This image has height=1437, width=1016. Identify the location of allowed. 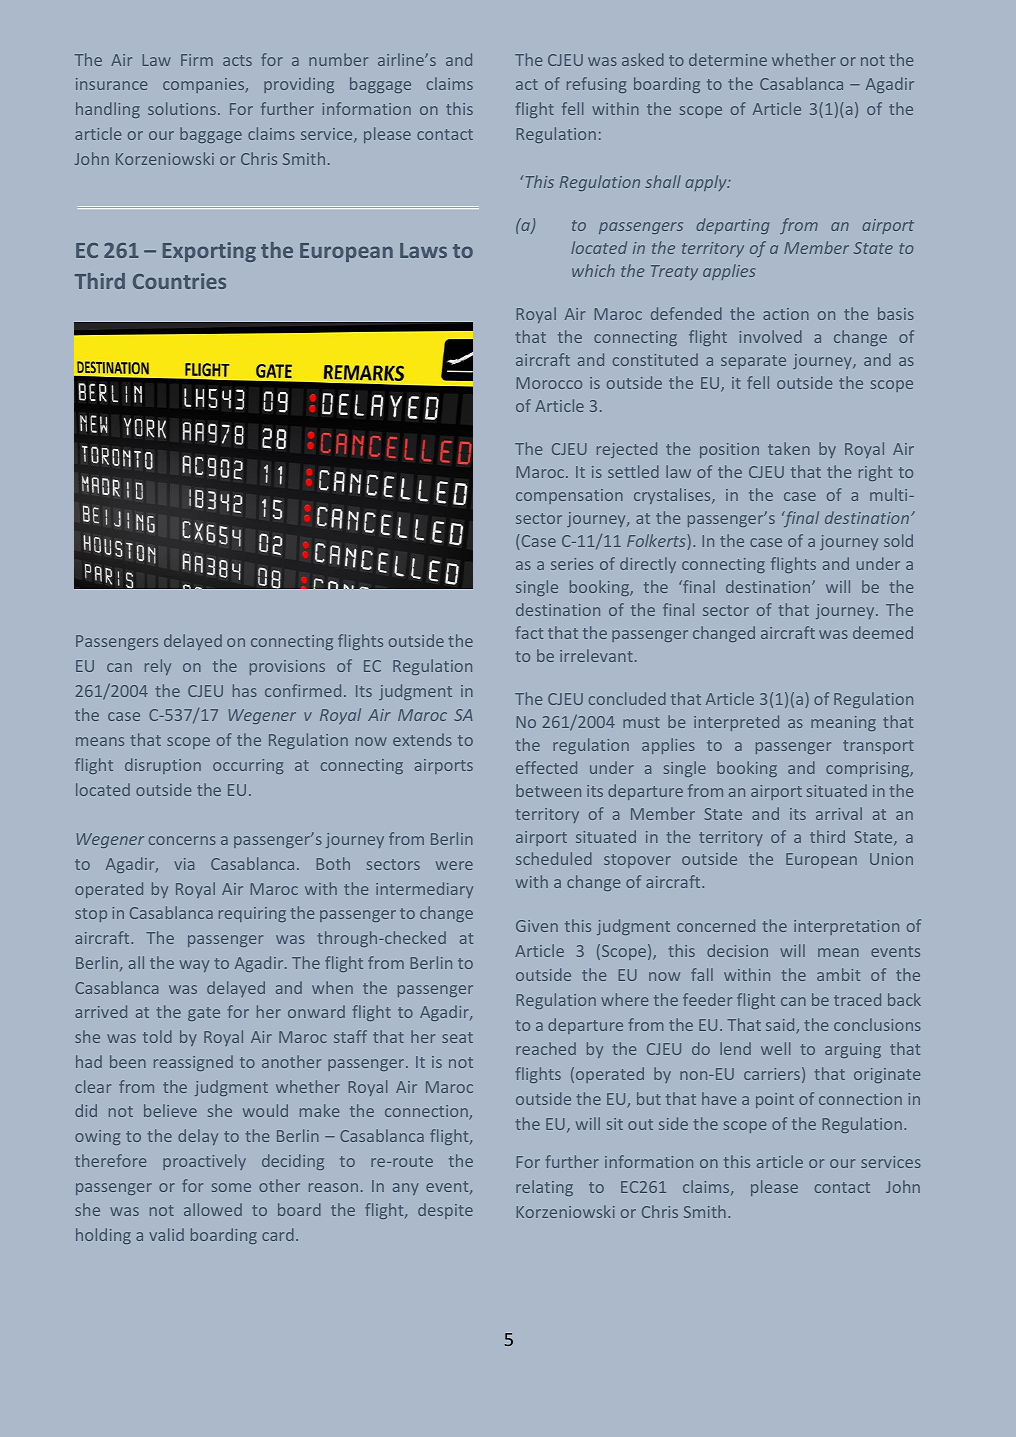
(213, 1209).
